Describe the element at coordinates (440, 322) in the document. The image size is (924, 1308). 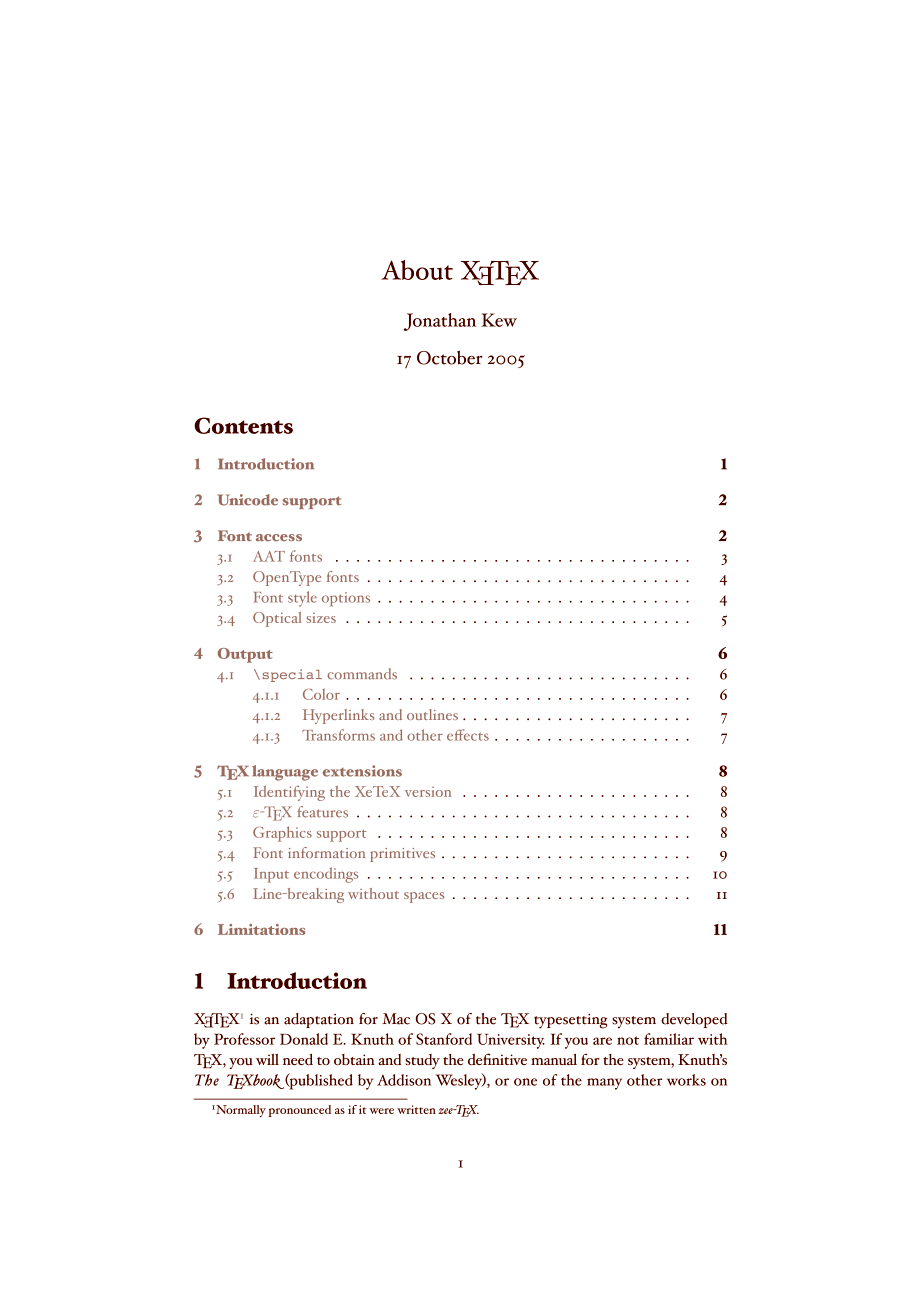
I see `Jonathan` at that location.
